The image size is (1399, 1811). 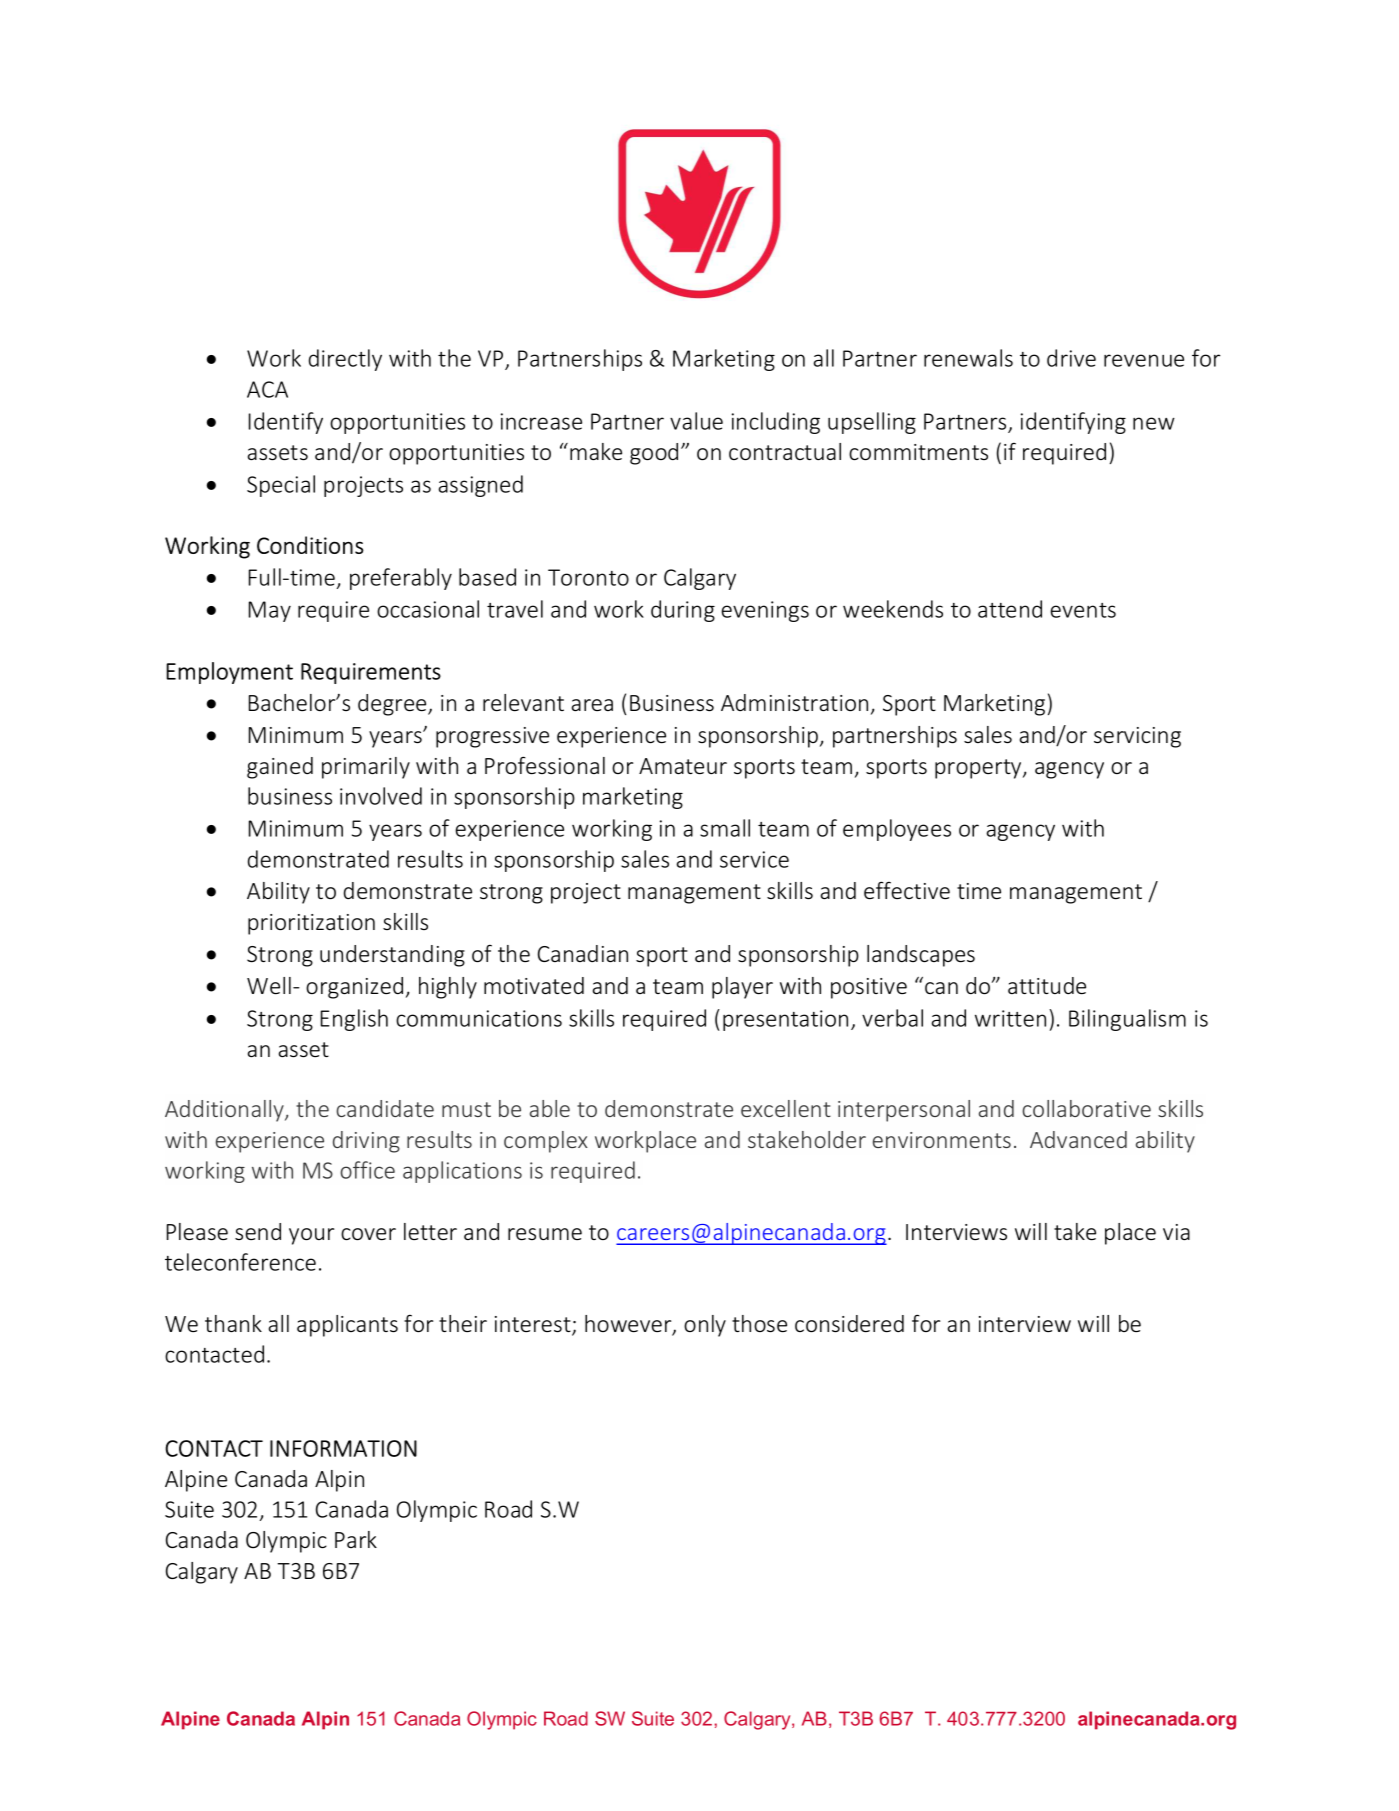 What do you see at coordinates (1083, 610) in the page?
I see `events` at bounding box center [1083, 610].
